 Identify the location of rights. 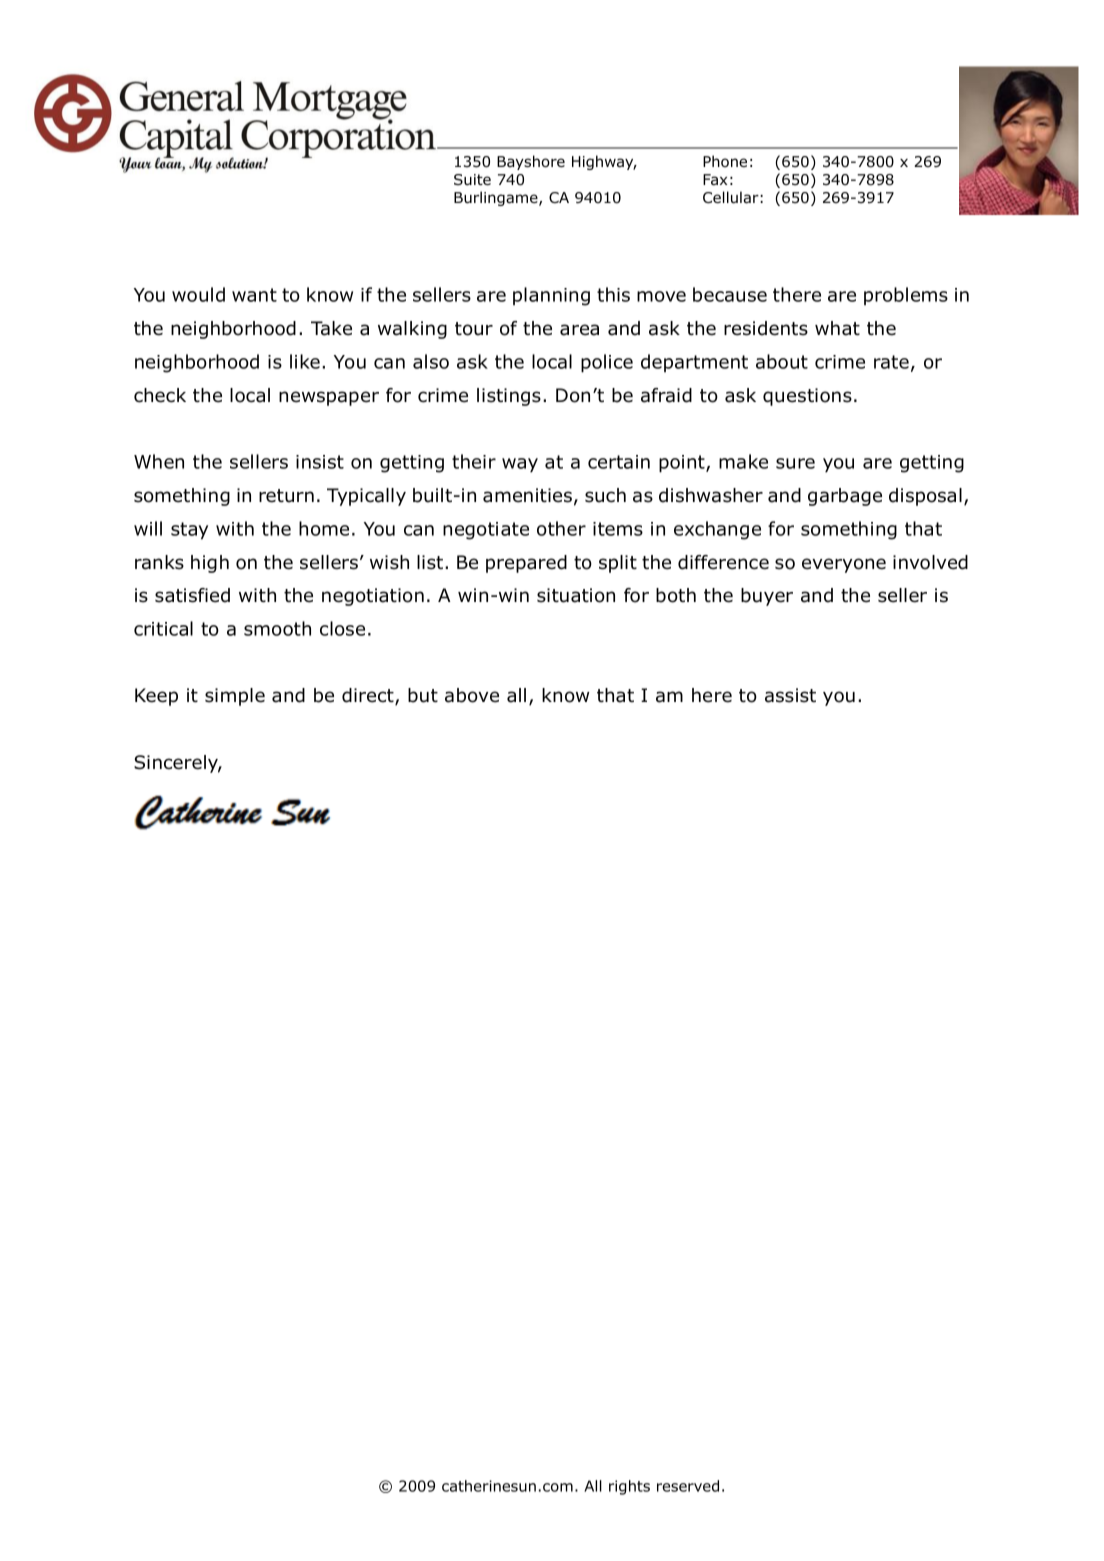
(629, 1487).
